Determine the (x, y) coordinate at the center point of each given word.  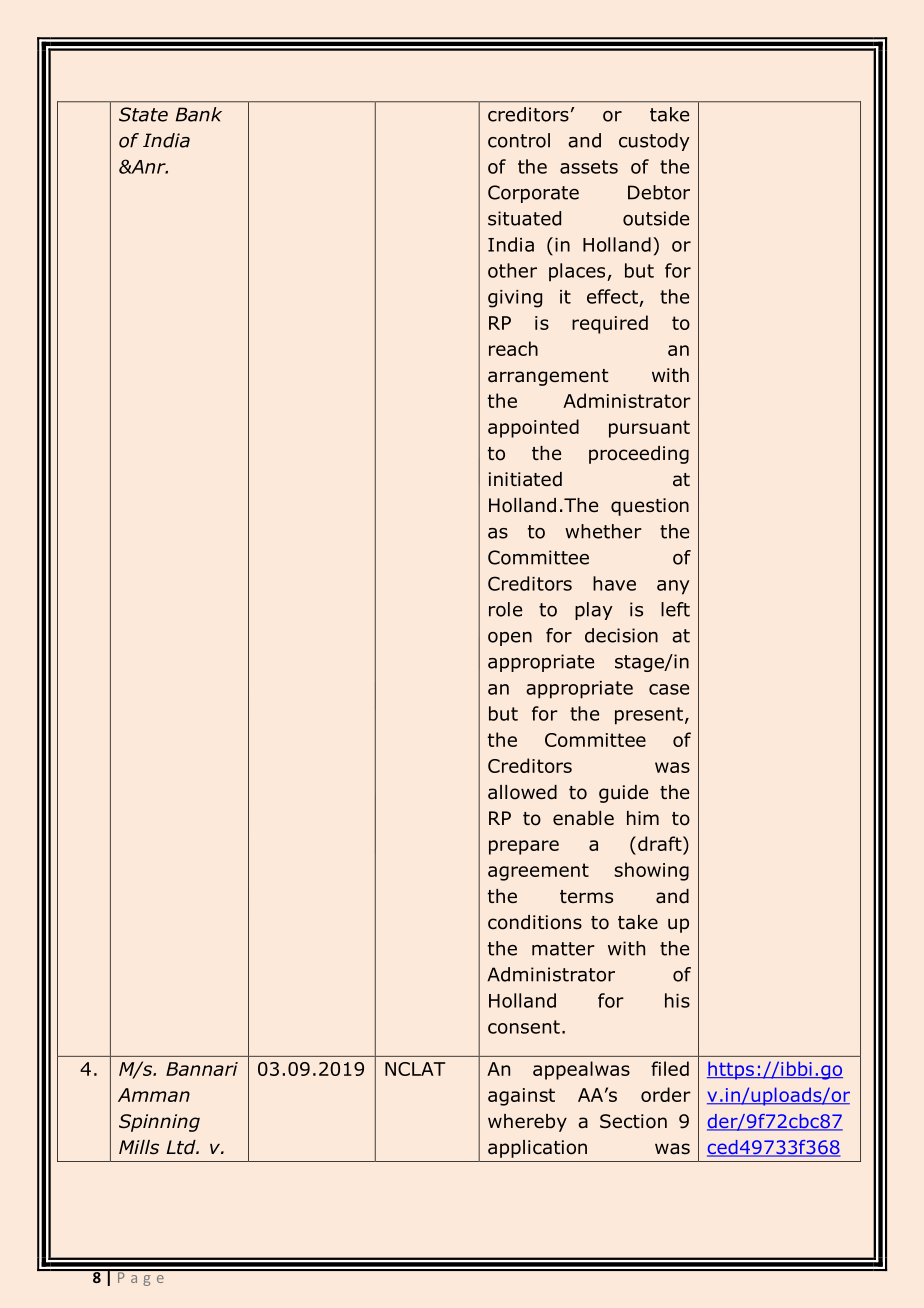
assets (589, 167)
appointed (533, 428)
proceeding (639, 455)
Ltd (182, 1147)
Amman (154, 1095)
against (521, 1097)
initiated (525, 479)
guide (623, 794)
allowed (522, 792)
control (519, 140)
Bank (199, 114)
